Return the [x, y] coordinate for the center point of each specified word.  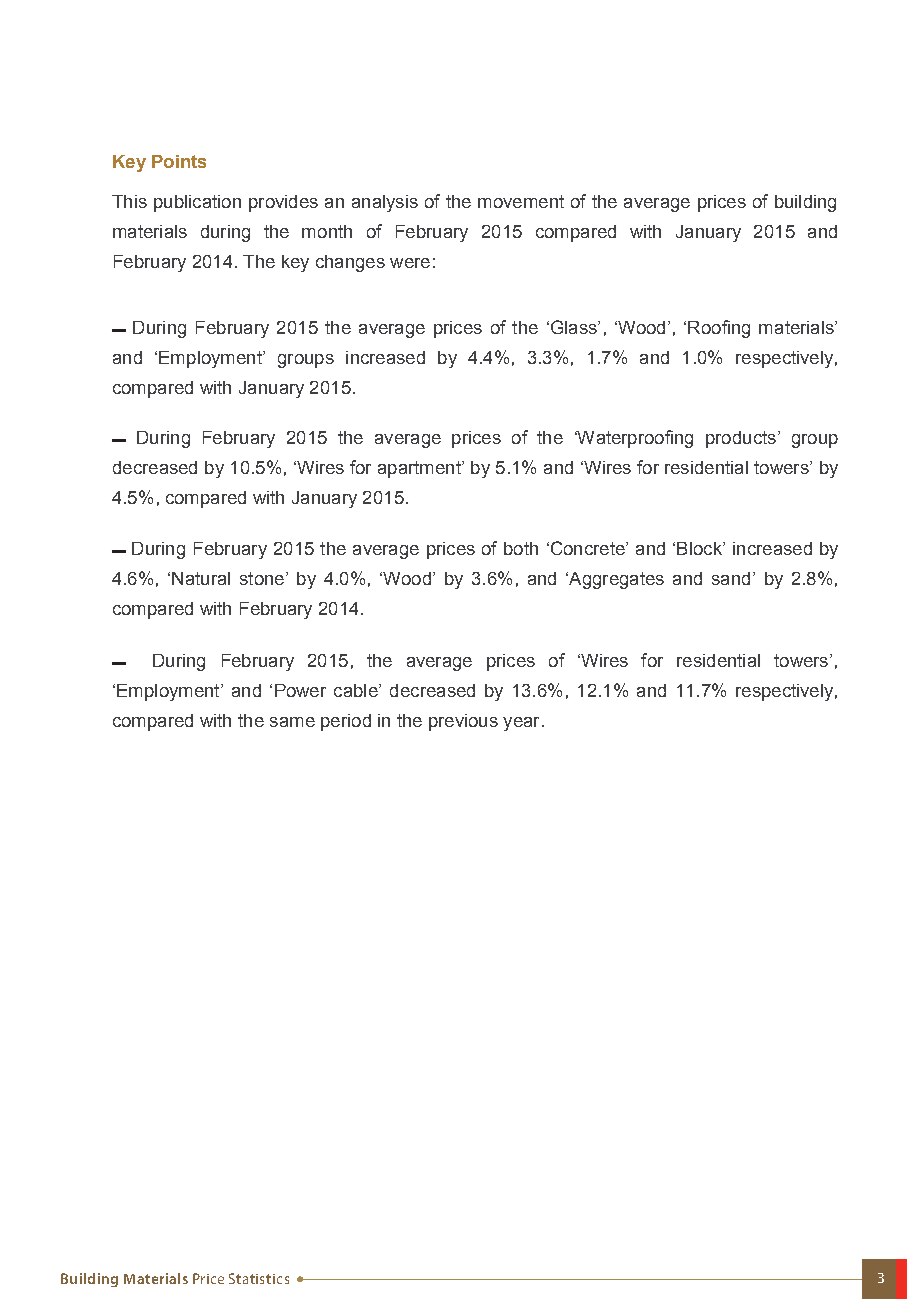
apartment [420, 469]
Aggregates [615, 580]
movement [521, 201]
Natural [201, 578]
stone [262, 578]
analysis [385, 203]
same [292, 722]
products [741, 439]
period [346, 722]
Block [700, 548]
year [521, 724]
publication [197, 203]
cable [357, 690]
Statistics [259, 1278]
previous [463, 722]
